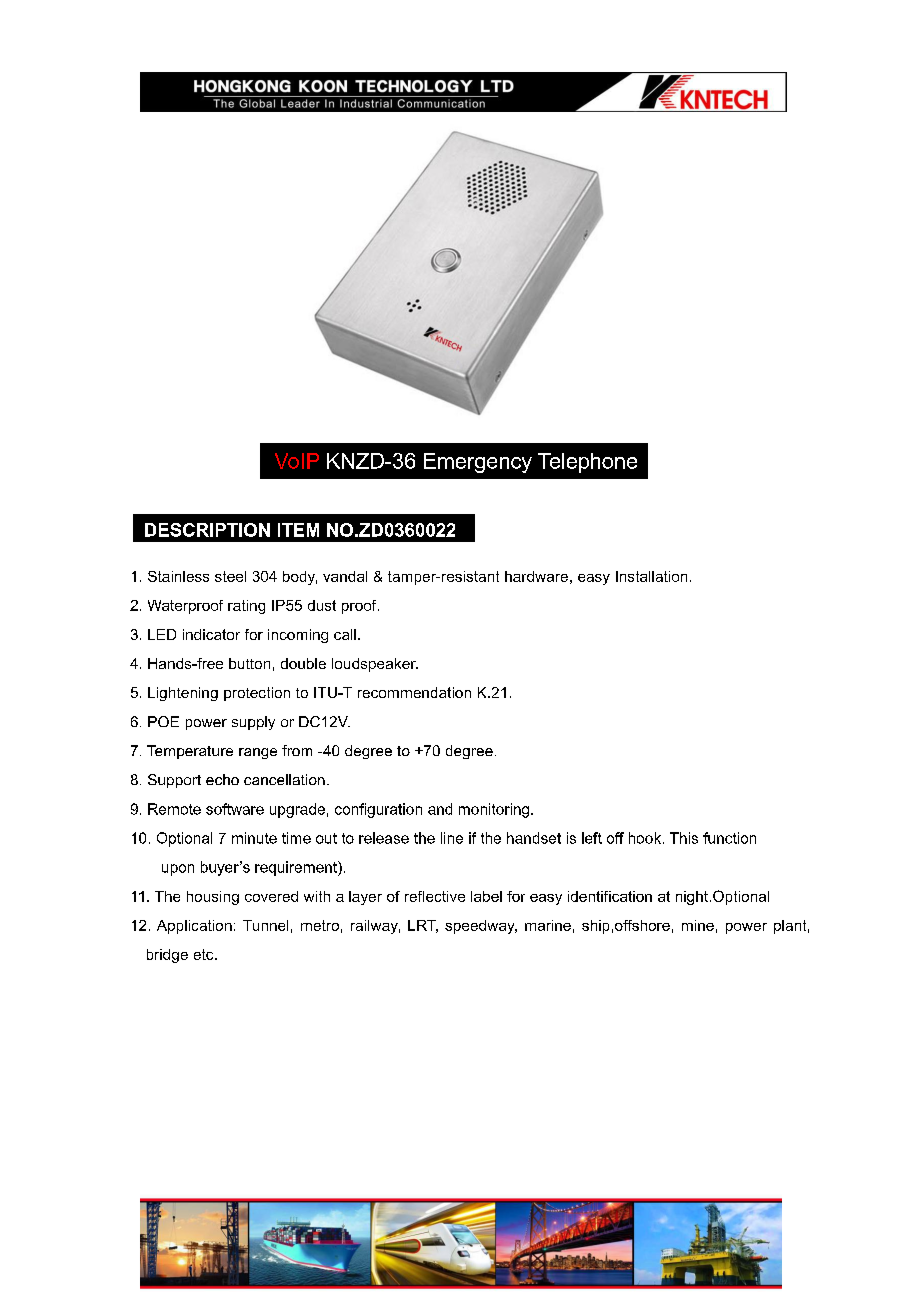  What do you see at coordinates (587, 463) in the image?
I see `Telephone` at bounding box center [587, 463].
